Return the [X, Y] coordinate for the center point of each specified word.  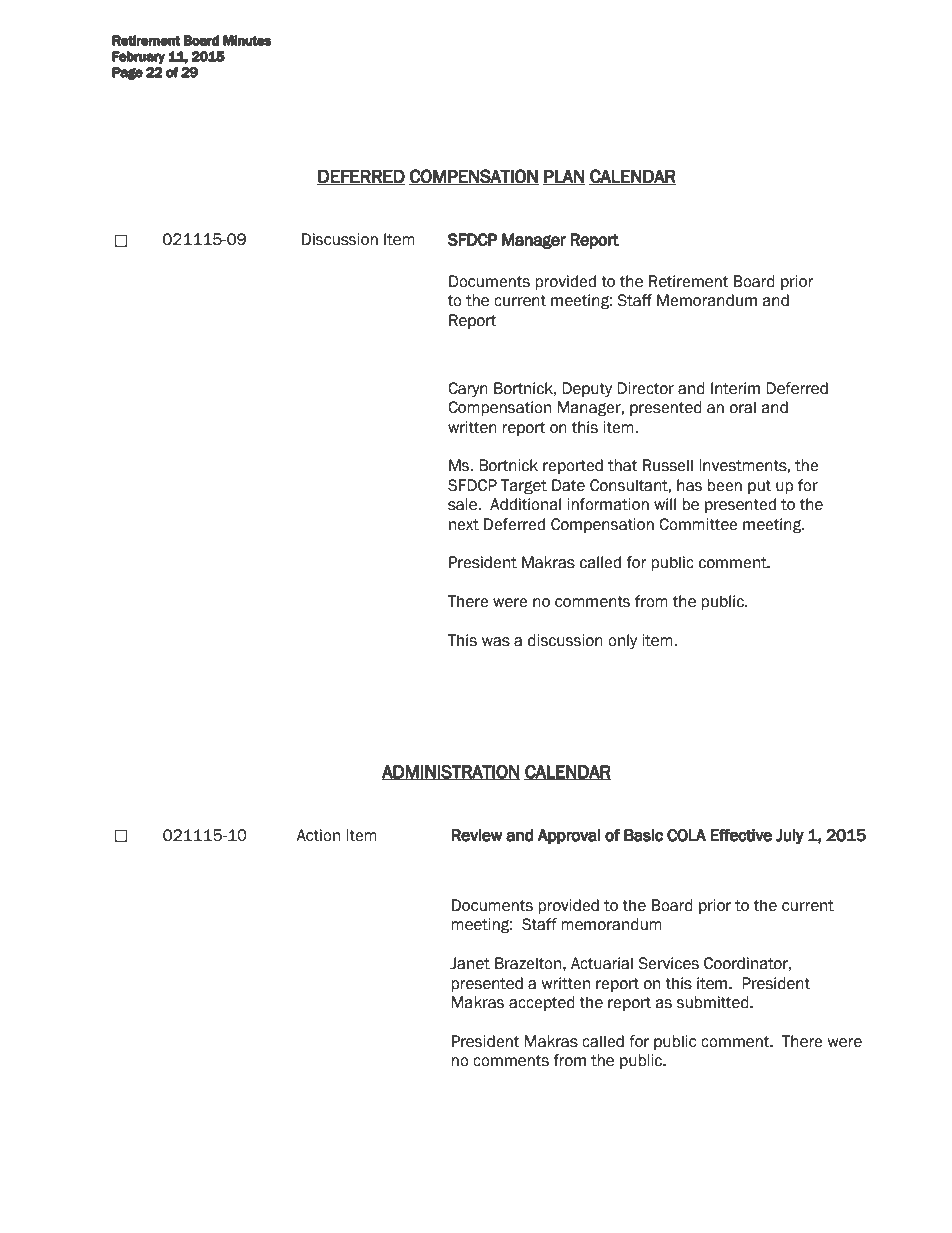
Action [318, 835]
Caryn [468, 389]
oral [743, 407]
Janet [470, 963]
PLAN [564, 177]
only [622, 641]
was [496, 642]
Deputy [587, 389]
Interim [735, 388]
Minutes [247, 40]
